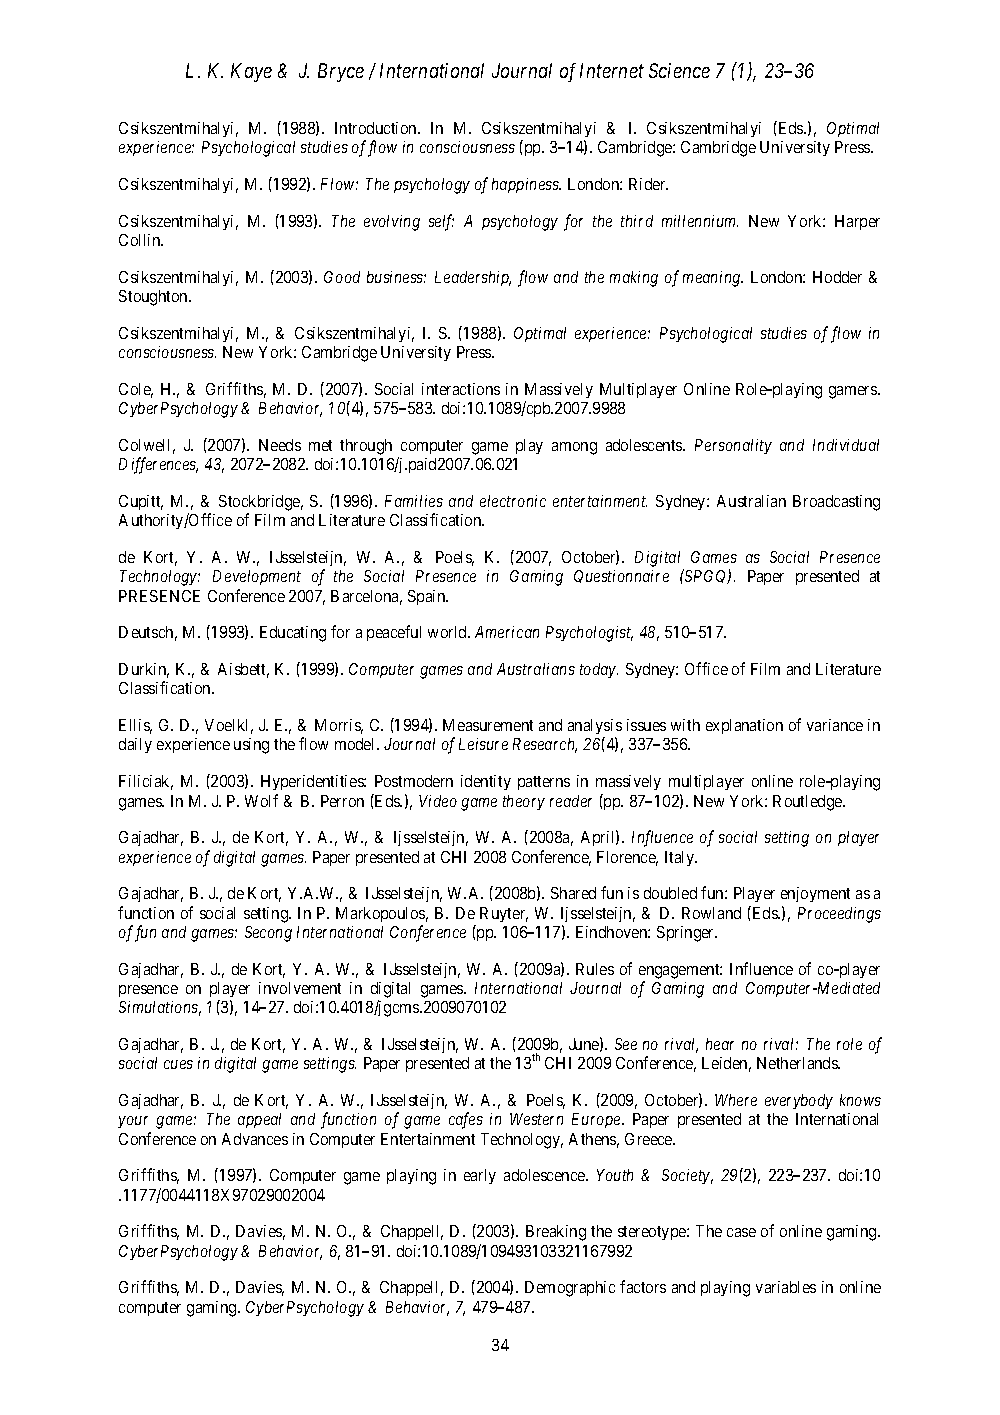 This screenshot has width=1000, height=1415. What do you see at coordinates (556, 1233) in the screenshot?
I see `Breaking` at bounding box center [556, 1233].
